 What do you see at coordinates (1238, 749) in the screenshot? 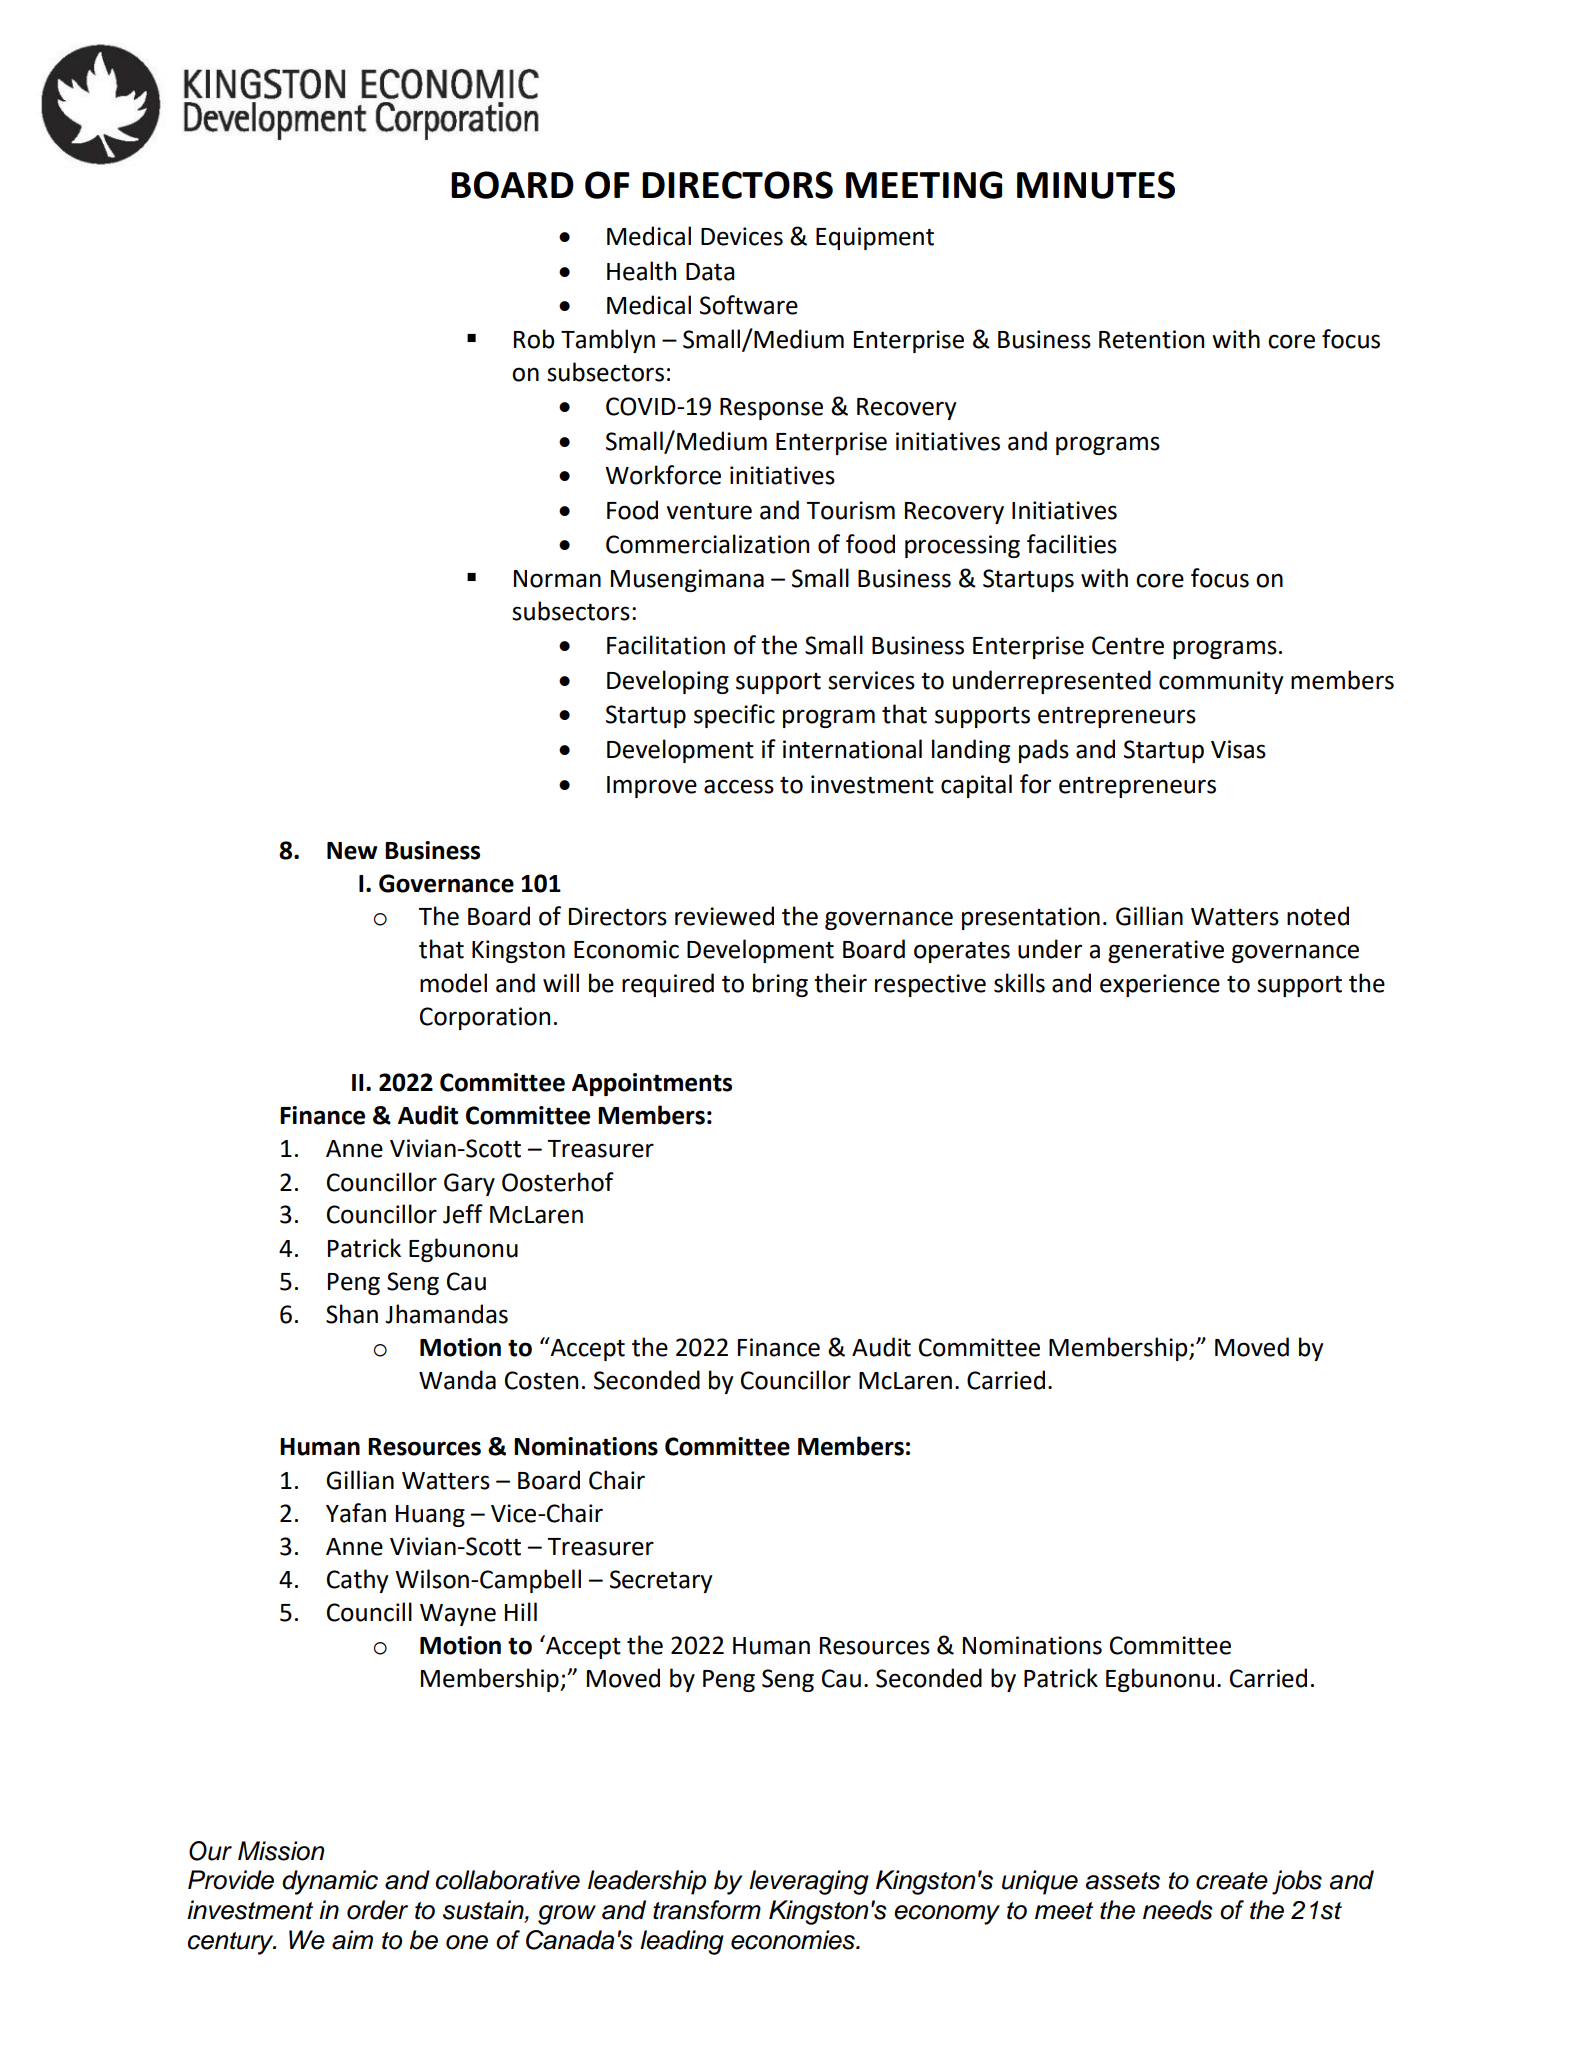
I see `Visas` at bounding box center [1238, 749].
